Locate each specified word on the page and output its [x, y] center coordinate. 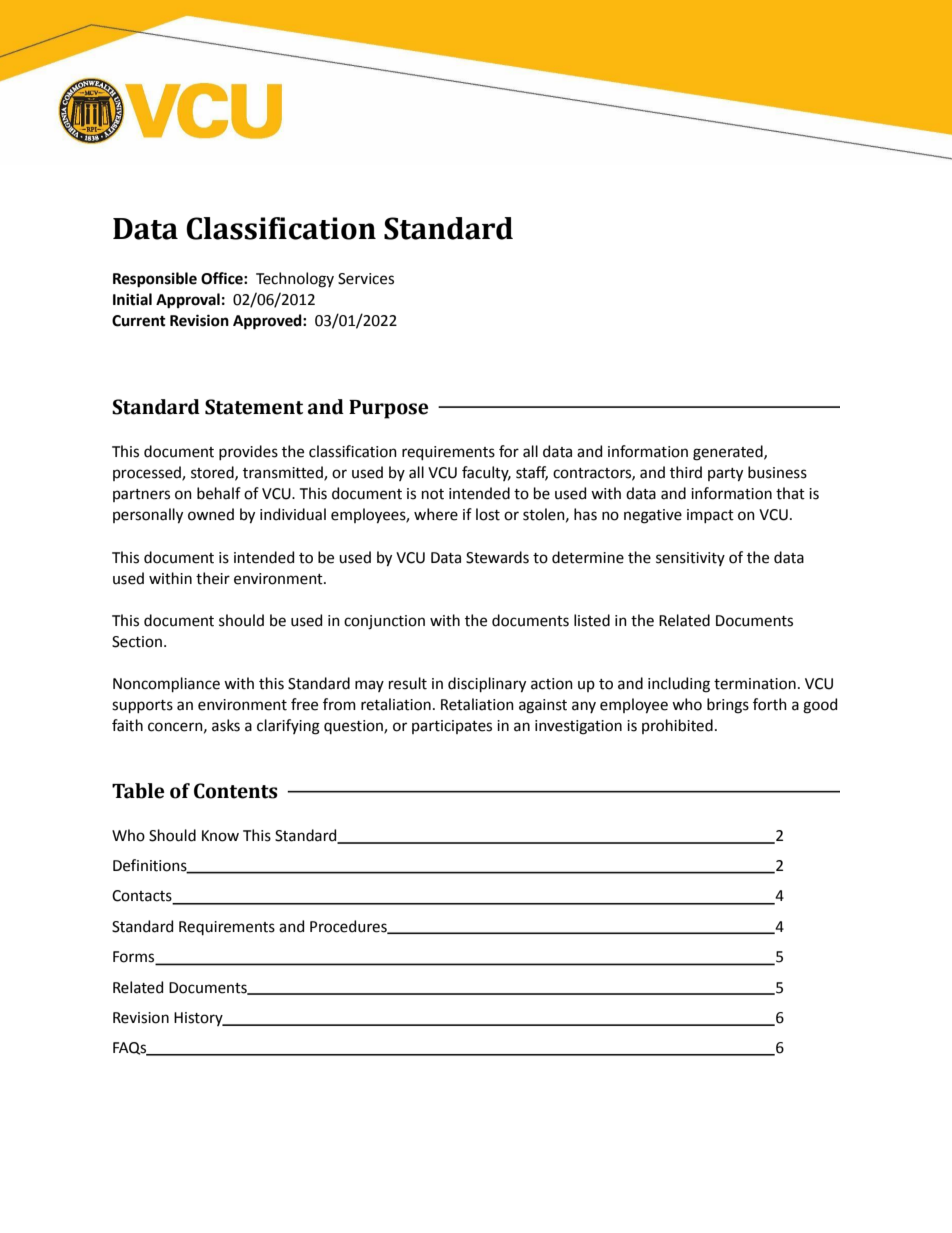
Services [366, 279]
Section [137, 642]
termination [755, 684]
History [199, 1019]
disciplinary [487, 685]
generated [729, 453]
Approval [188, 301]
